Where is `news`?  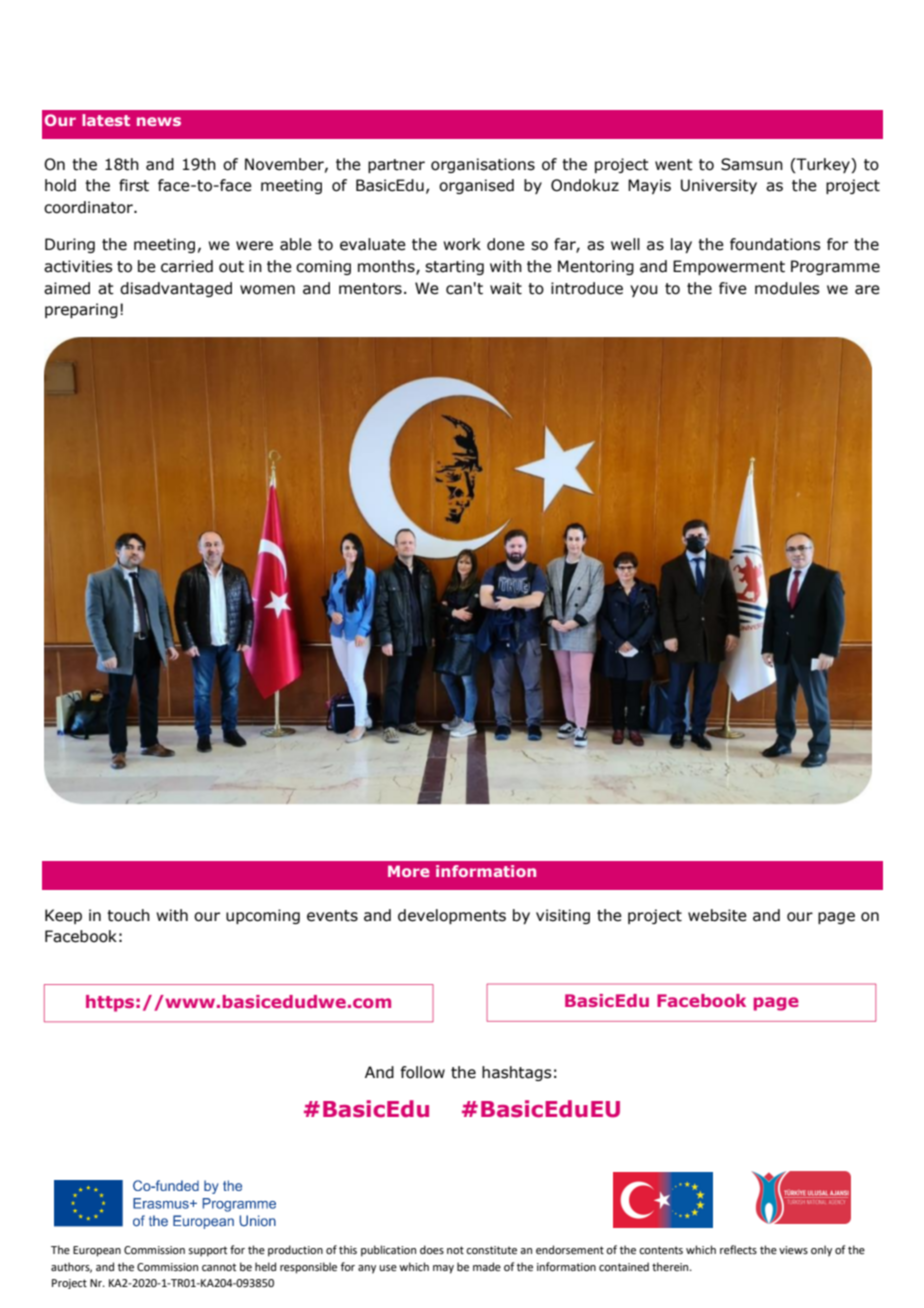 news is located at coordinates (159, 121).
